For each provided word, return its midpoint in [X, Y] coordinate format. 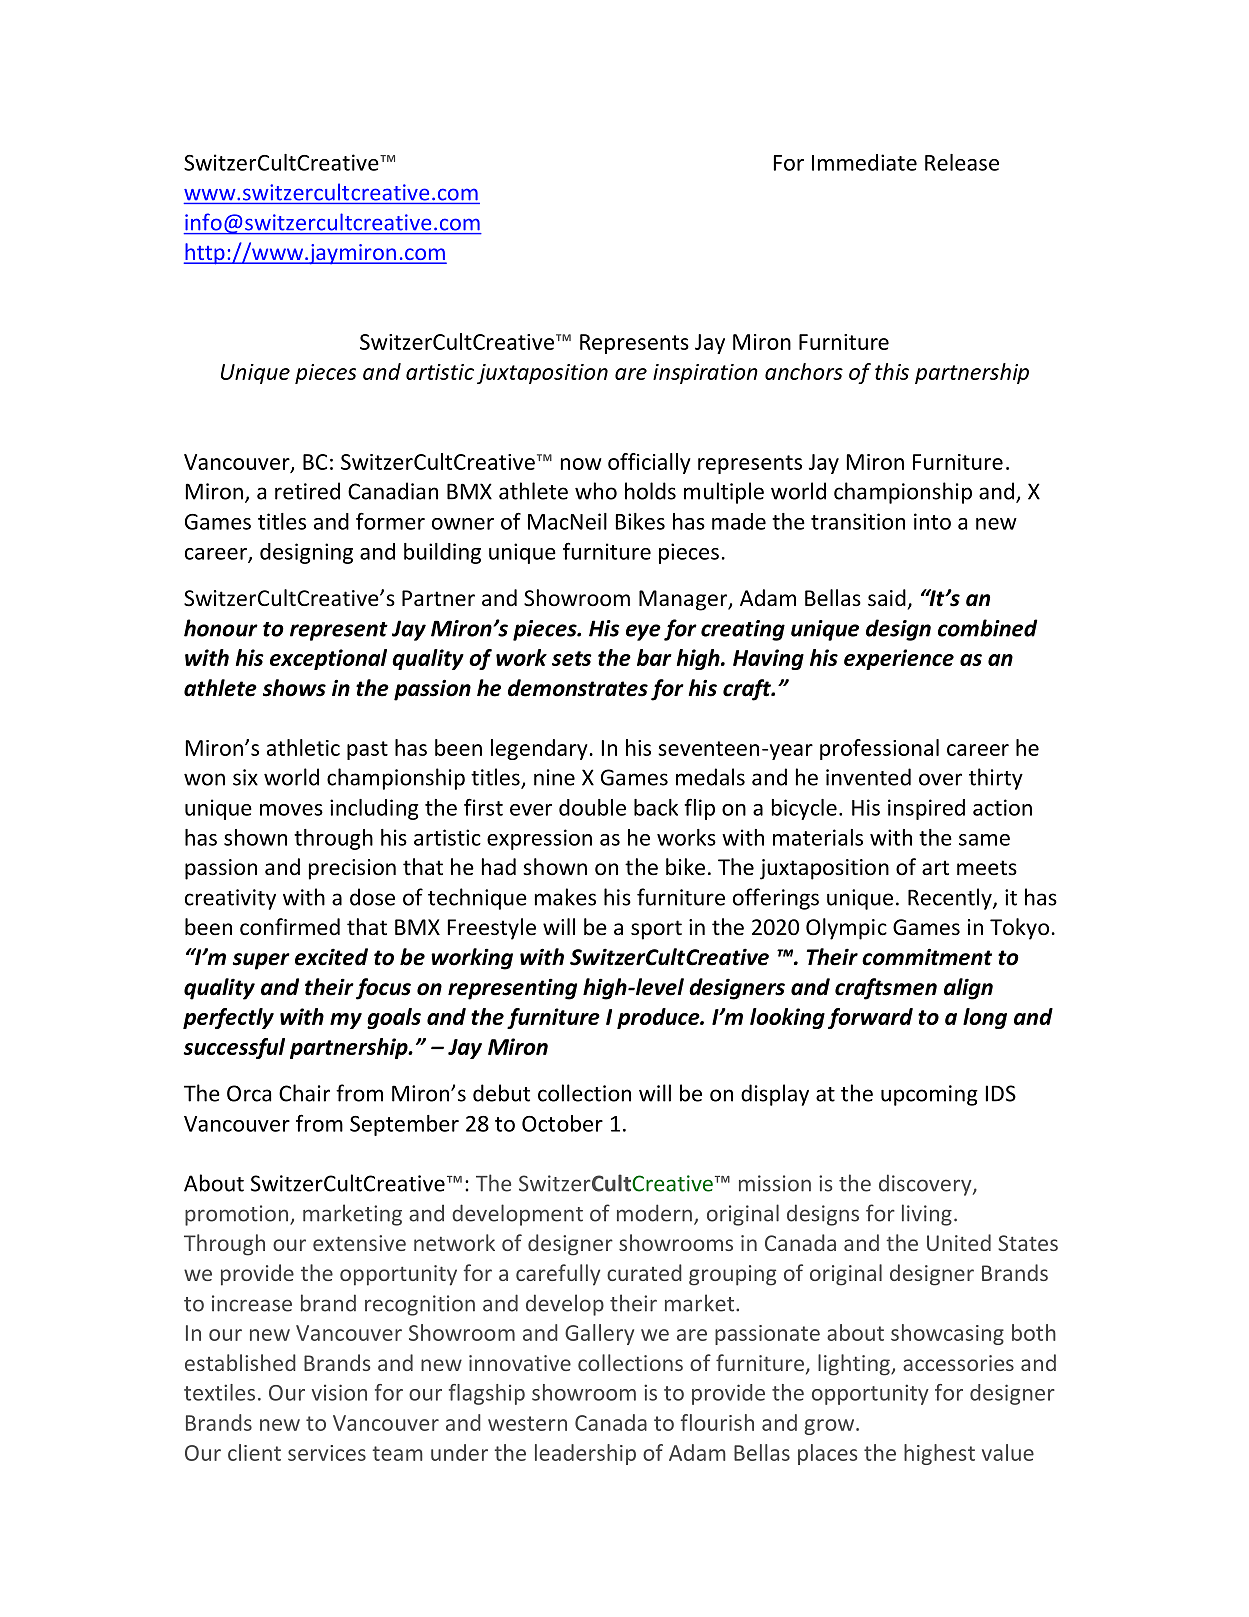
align [968, 989]
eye [643, 632]
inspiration [705, 374]
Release [962, 162]
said [887, 598]
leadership [585, 1454]
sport [656, 930]
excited [331, 957]
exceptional [328, 659]
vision [339, 1392]
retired [307, 491]
